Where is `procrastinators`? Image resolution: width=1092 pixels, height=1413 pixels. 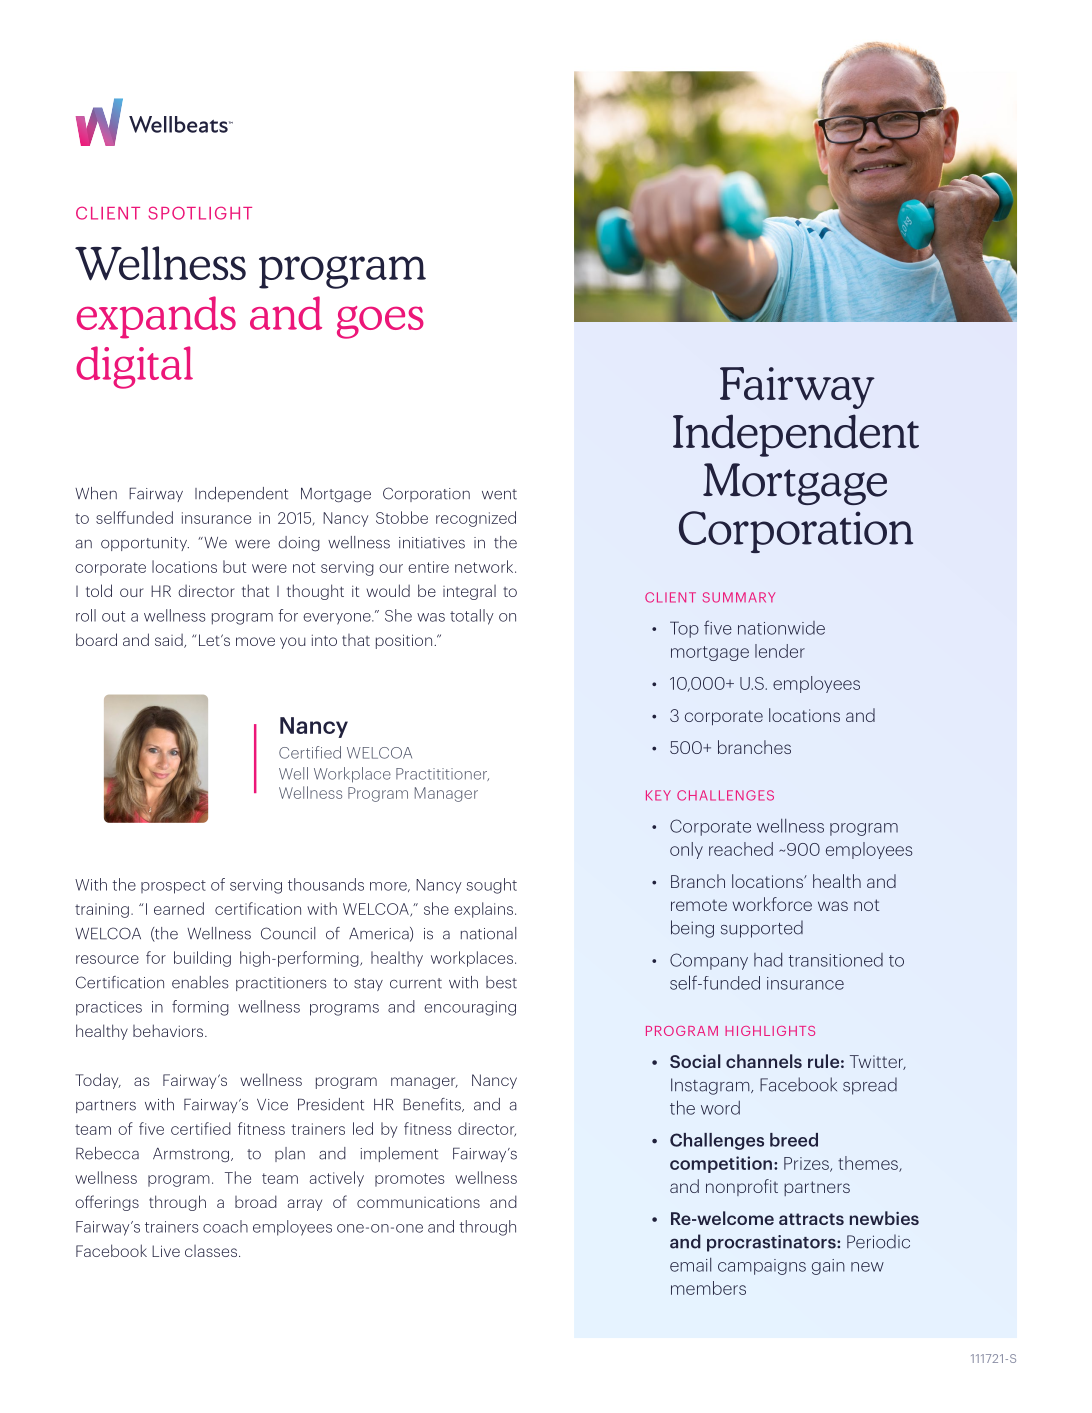
procrastinators is located at coordinates (772, 1243).
